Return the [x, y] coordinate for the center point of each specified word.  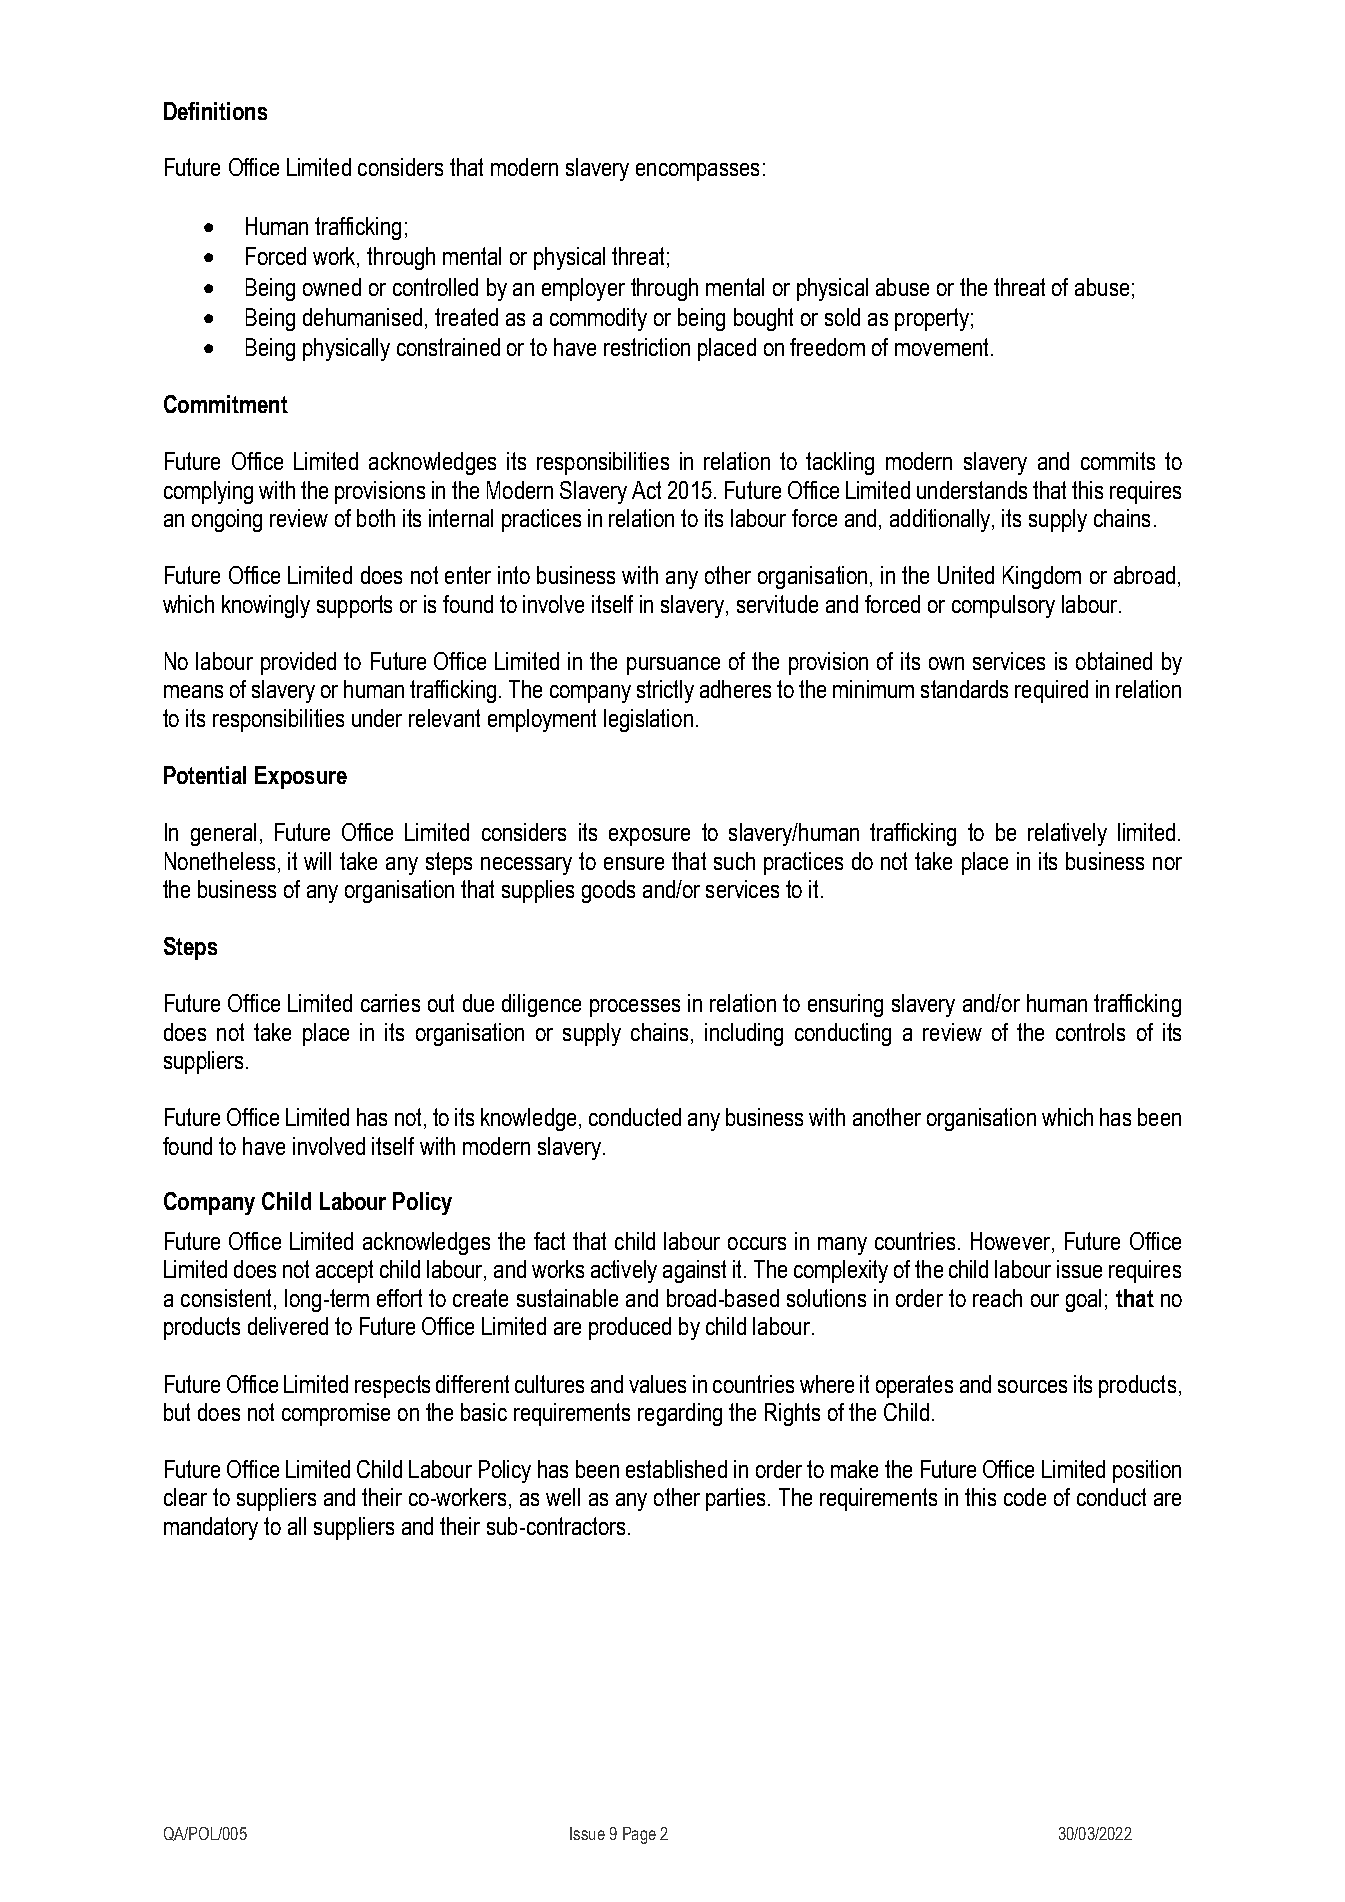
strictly [665, 691]
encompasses [697, 172]
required [1051, 691]
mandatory [211, 1528]
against [694, 1271]
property [932, 319]
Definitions [215, 111]
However [1012, 1242]
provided [298, 663]
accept [344, 1271]
